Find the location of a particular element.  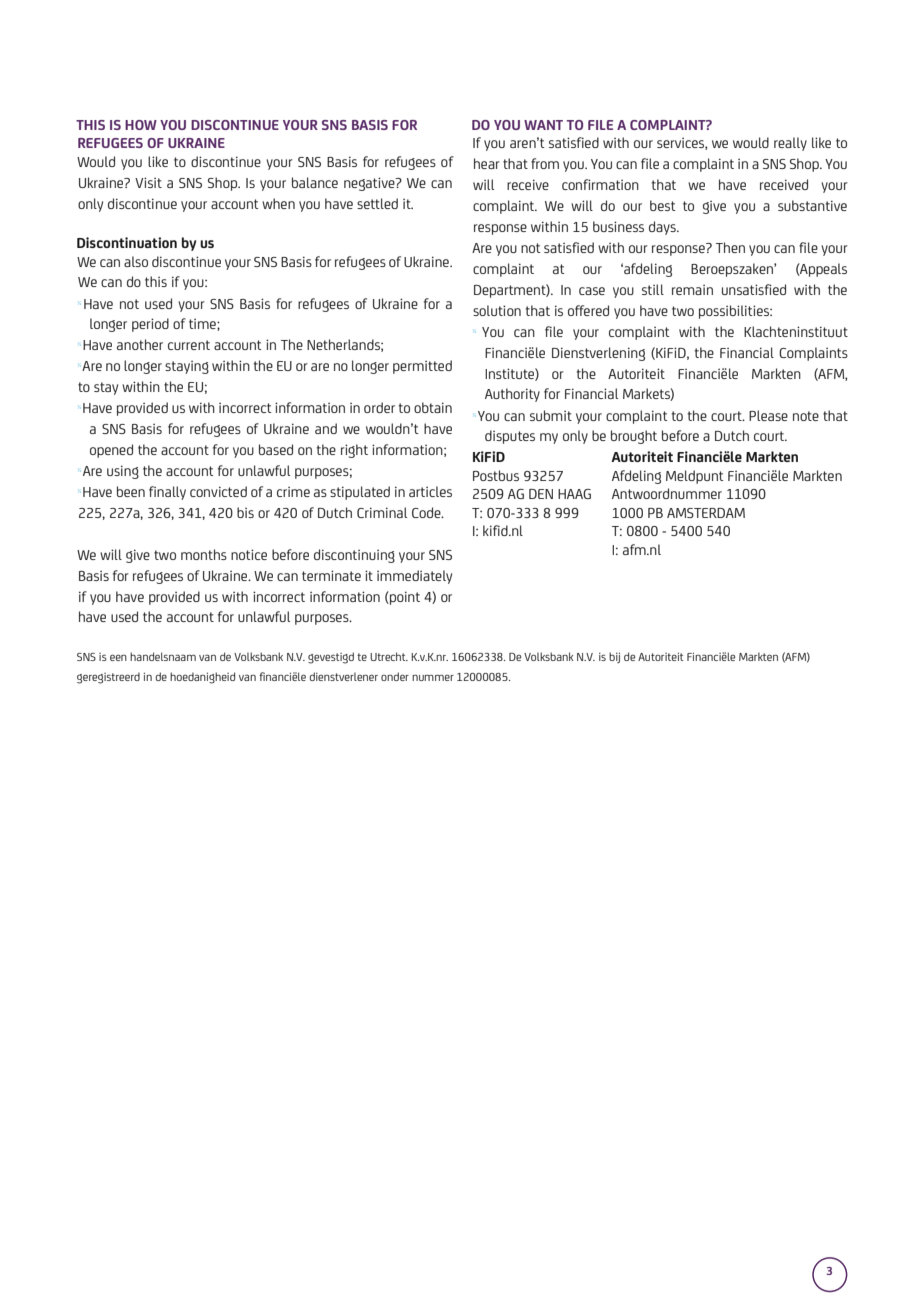

really is located at coordinates (790, 144).
